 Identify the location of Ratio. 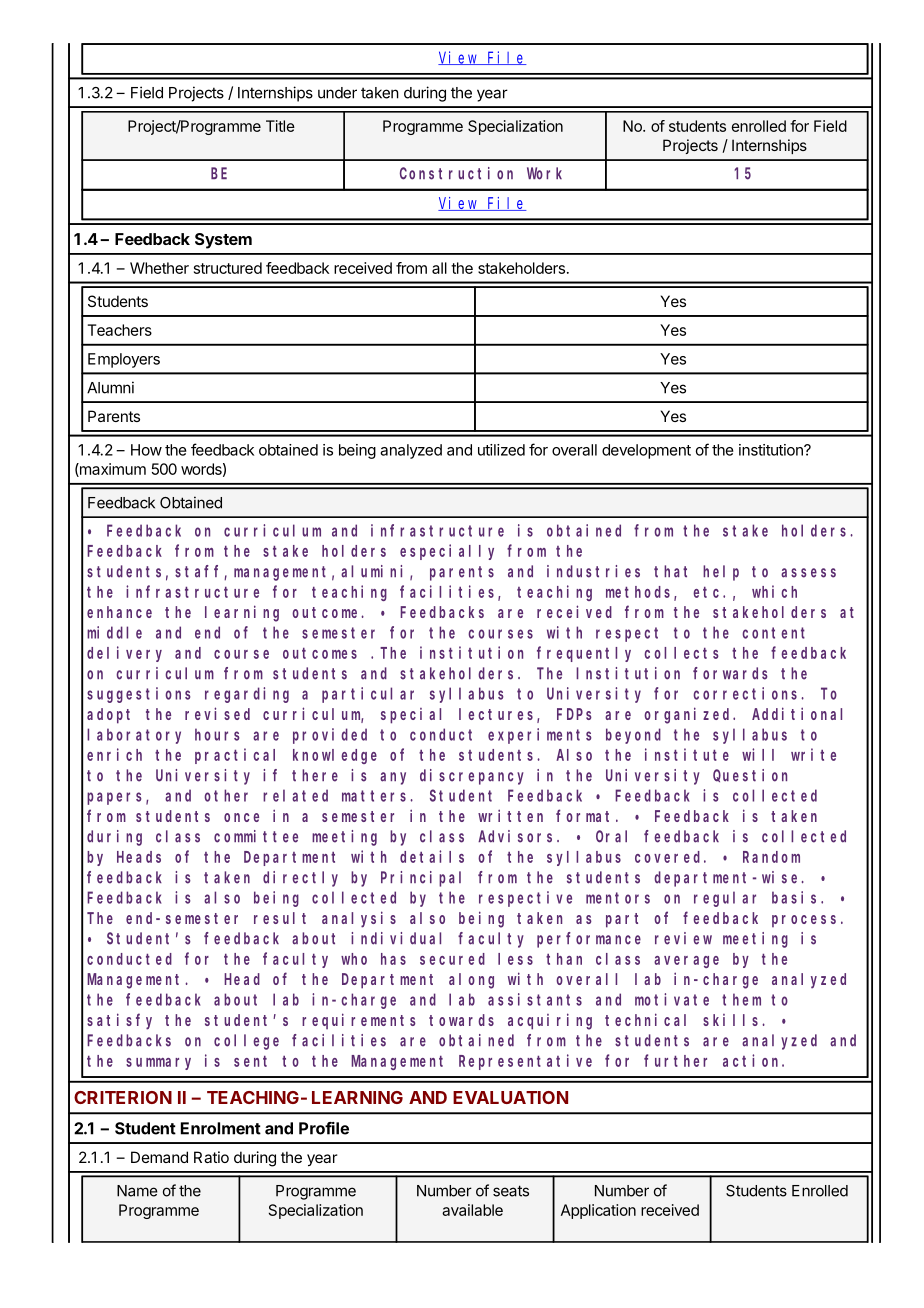
(211, 1157).
